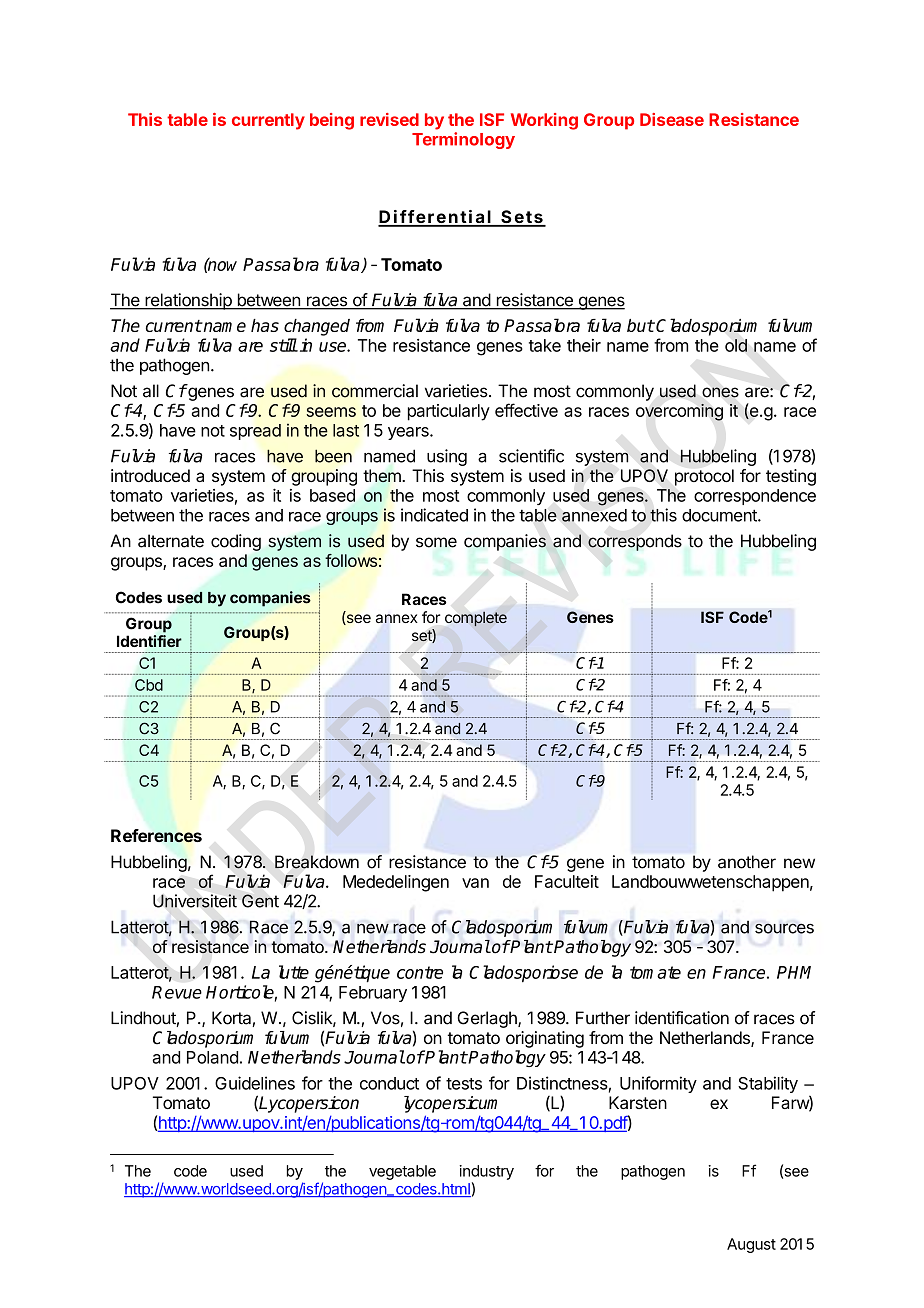  Describe the element at coordinates (420, 972) in the image. I see `contre` at that location.
